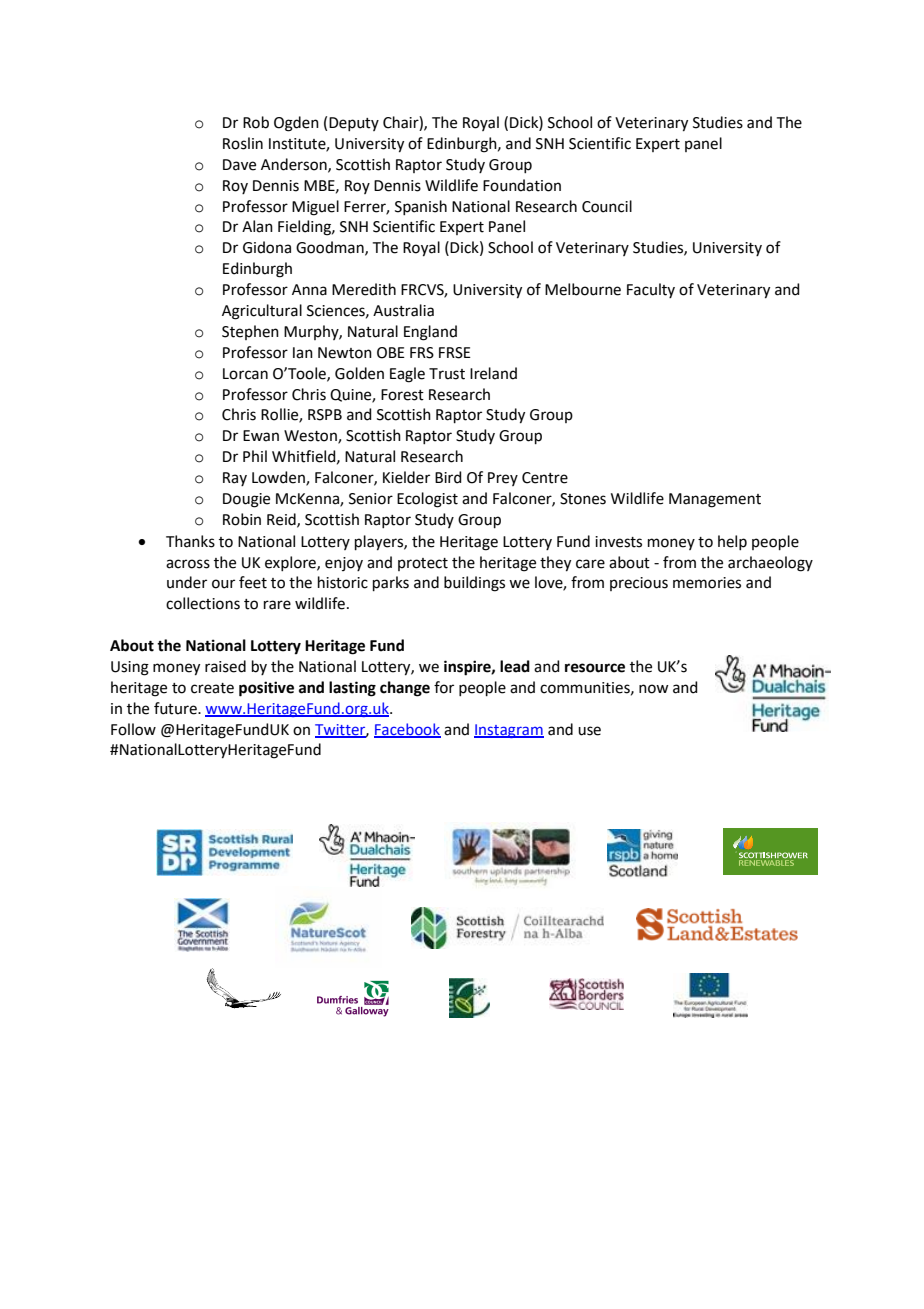  What do you see at coordinates (242, 519) in the image?
I see `Robin` at bounding box center [242, 519].
